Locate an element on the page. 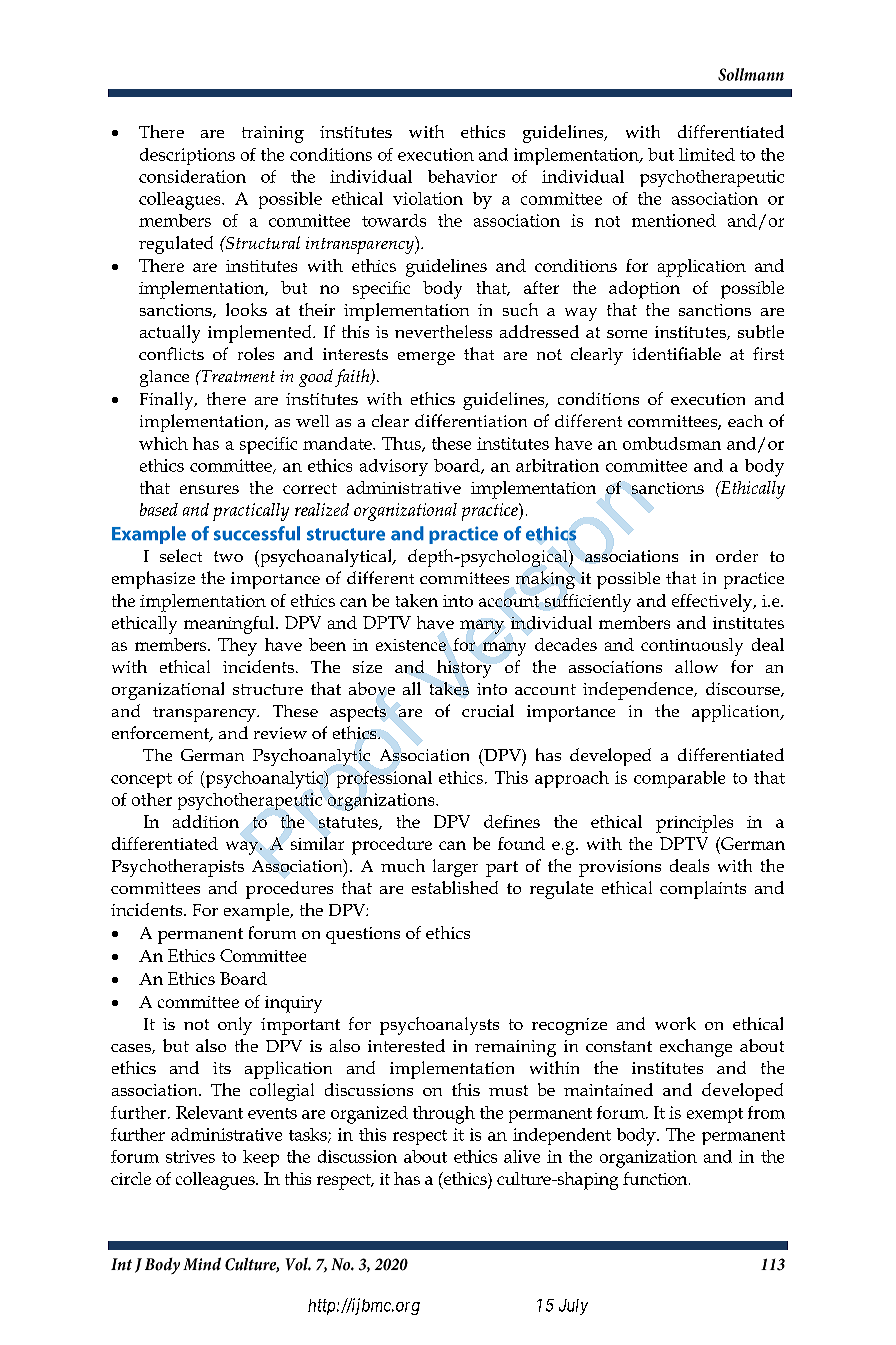 The image size is (896, 1345). established is located at coordinates (455, 887).
